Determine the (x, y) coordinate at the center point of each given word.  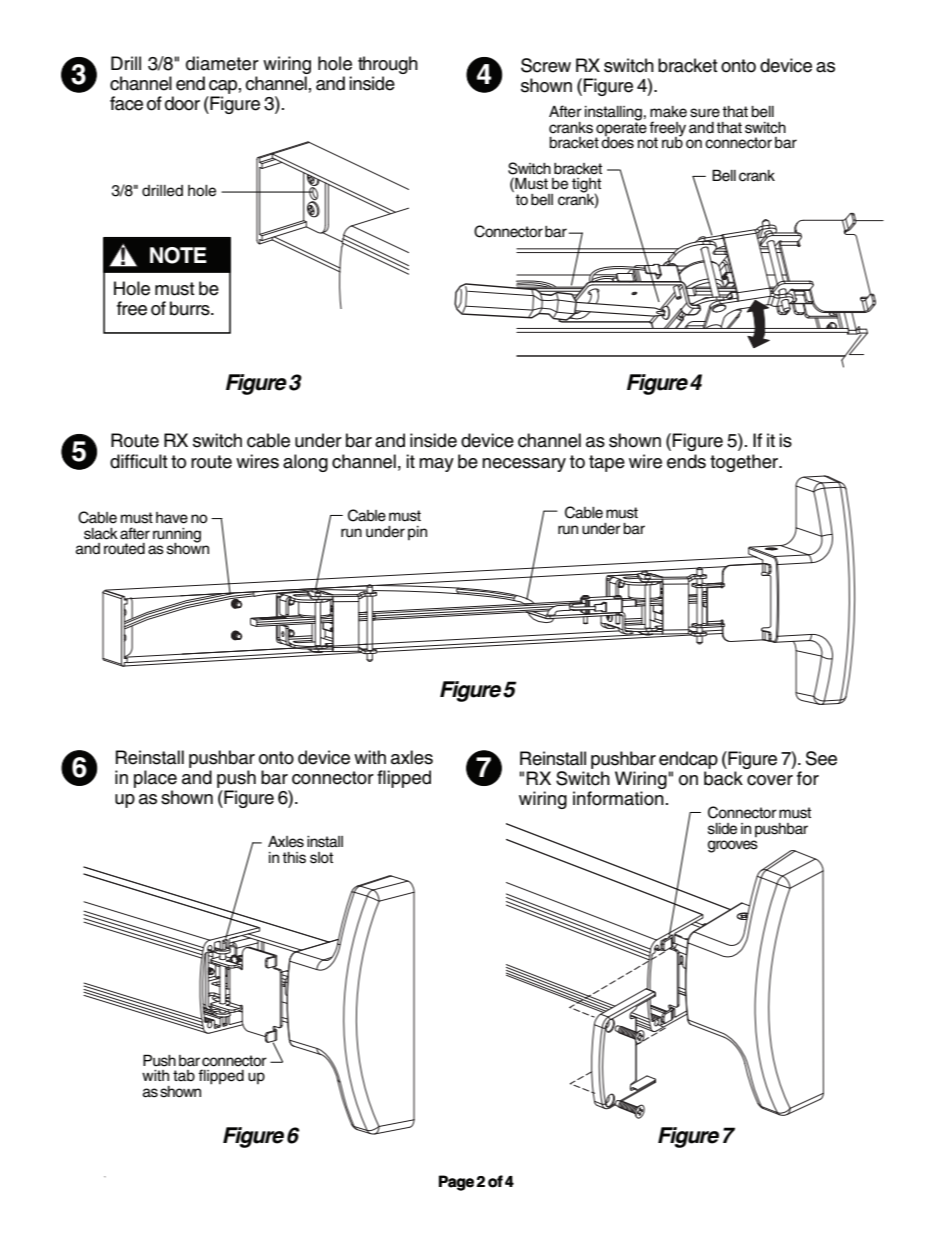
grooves (733, 846)
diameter (222, 63)
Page (456, 1183)
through (388, 66)
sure (705, 113)
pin (417, 533)
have (172, 518)
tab (184, 1076)
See (821, 758)
